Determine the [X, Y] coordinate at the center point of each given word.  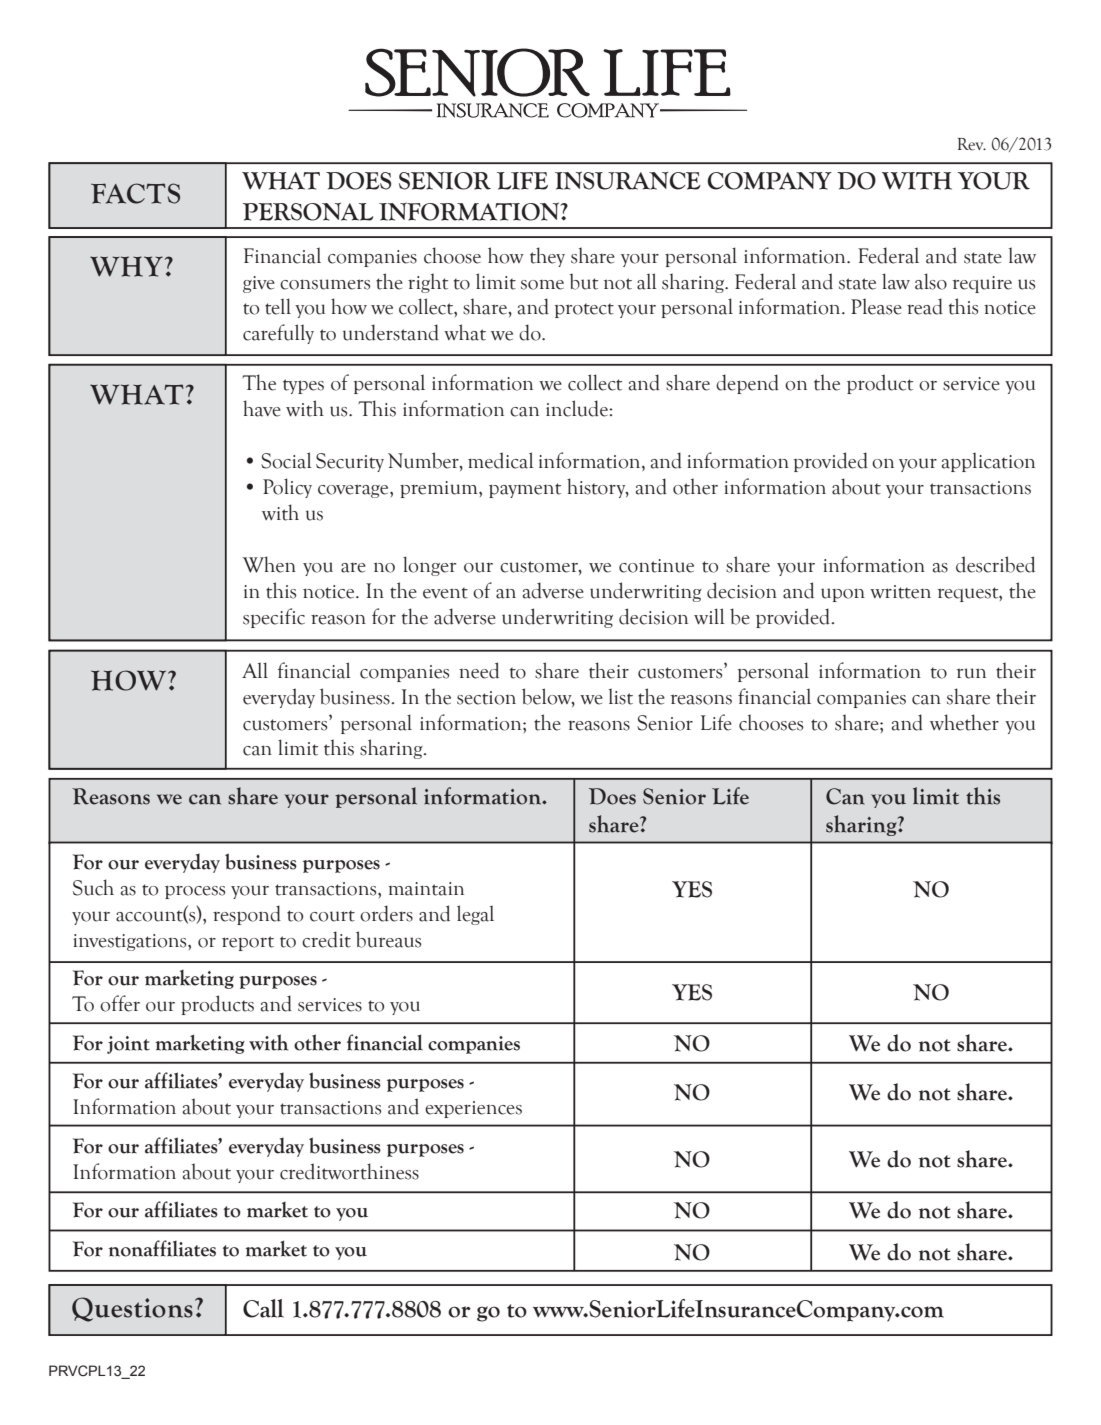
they [547, 257]
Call [263, 1308]
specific [274, 618]
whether [964, 722]
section [486, 698]
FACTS [135, 193]
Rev [972, 144]
